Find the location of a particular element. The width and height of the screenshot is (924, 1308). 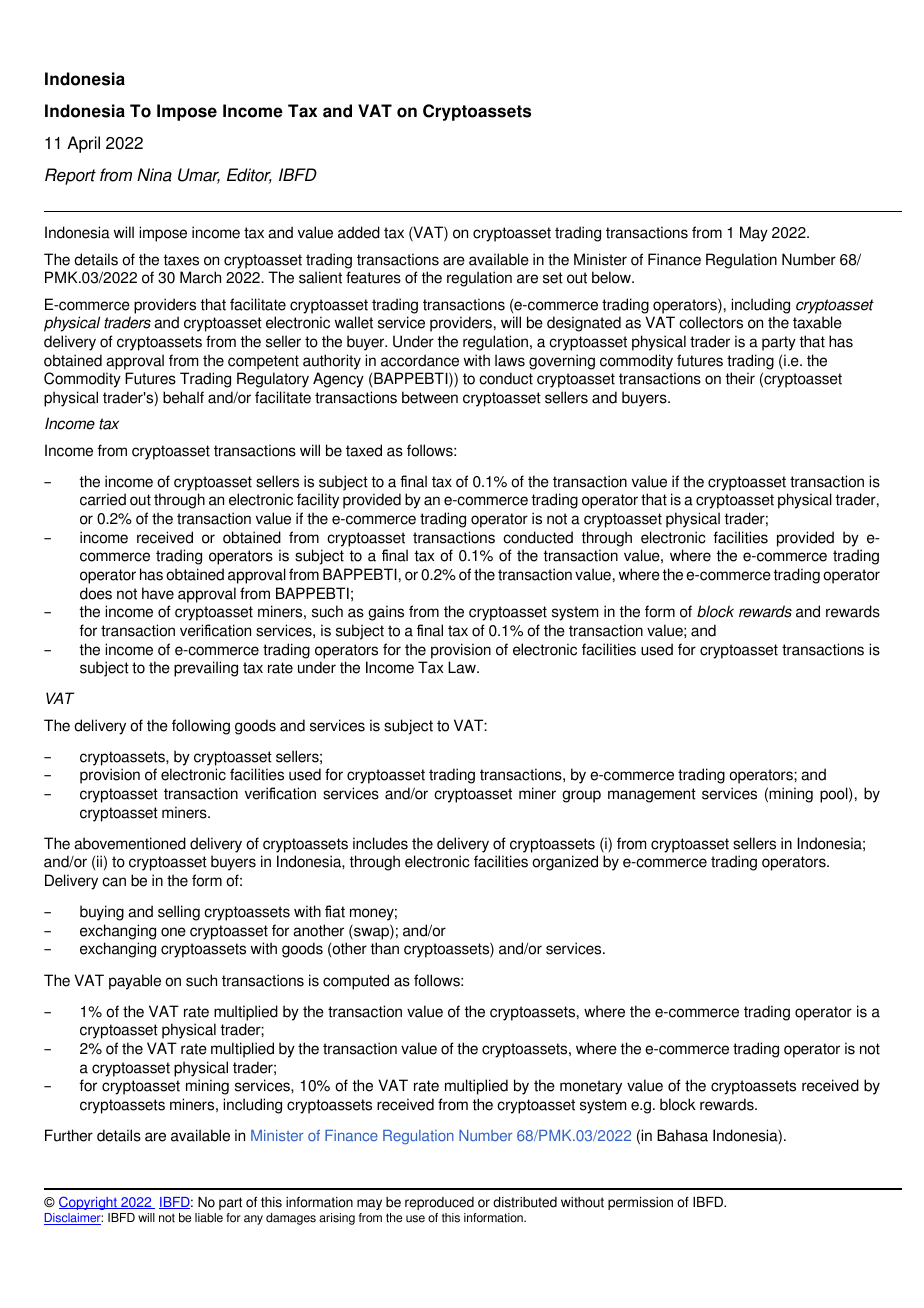

liable is located at coordinates (209, 1218).
